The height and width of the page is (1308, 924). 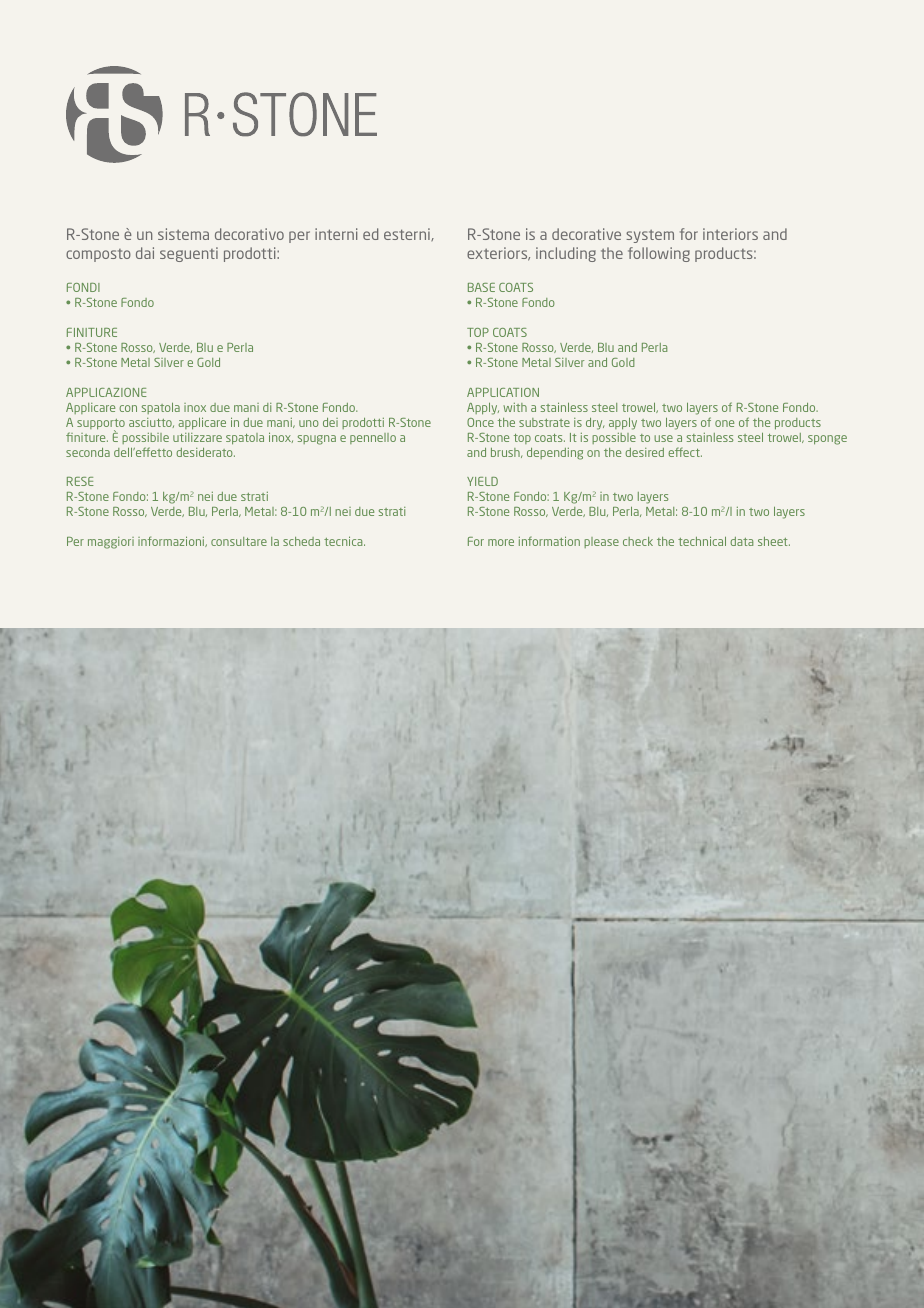 What do you see at coordinates (506, 453) in the page?
I see `brush` at bounding box center [506, 453].
